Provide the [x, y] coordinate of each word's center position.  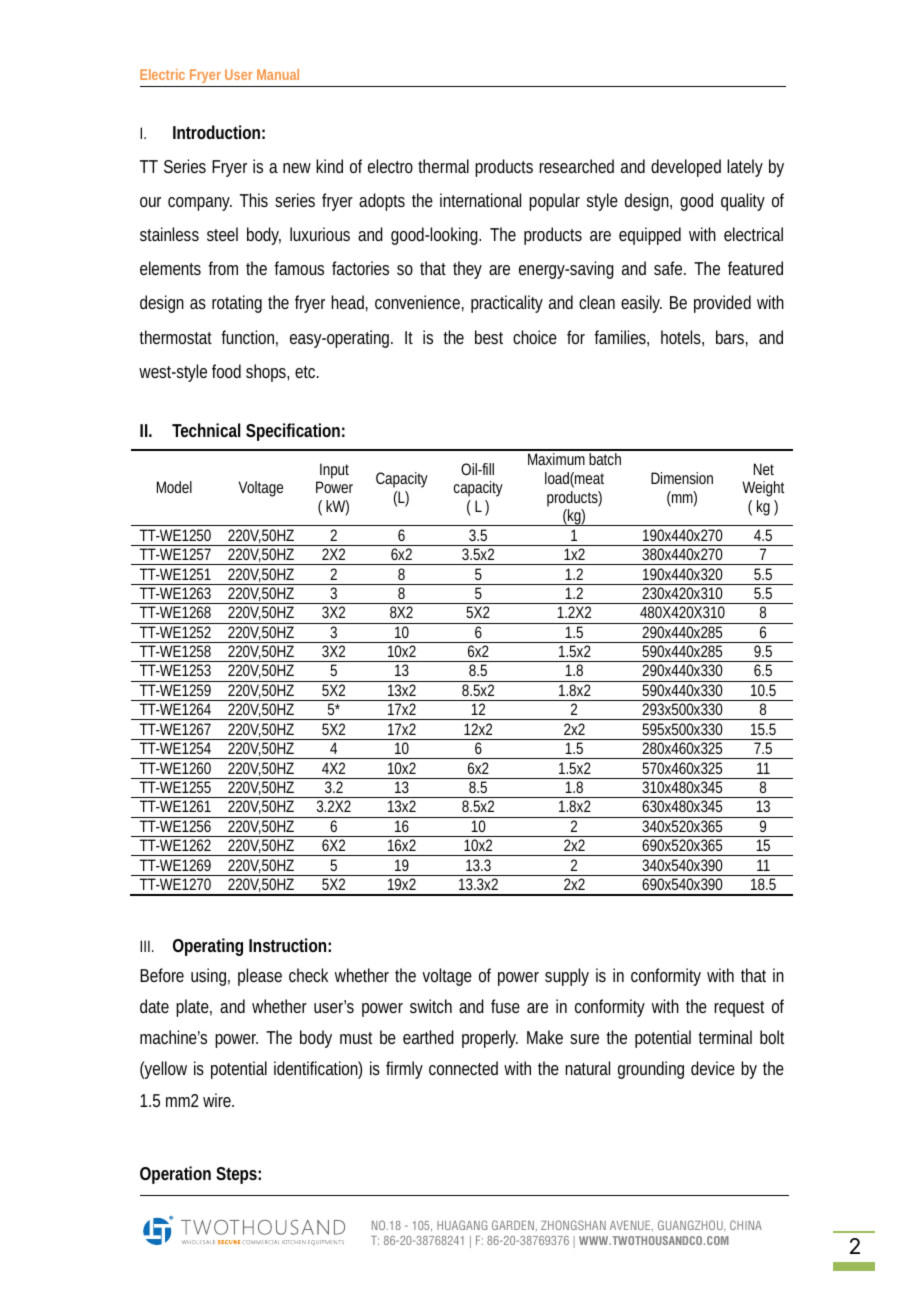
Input [334, 471]
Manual [278, 74]
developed [686, 168]
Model [174, 487]
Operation [175, 1175]
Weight [763, 489]
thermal [443, 166]
